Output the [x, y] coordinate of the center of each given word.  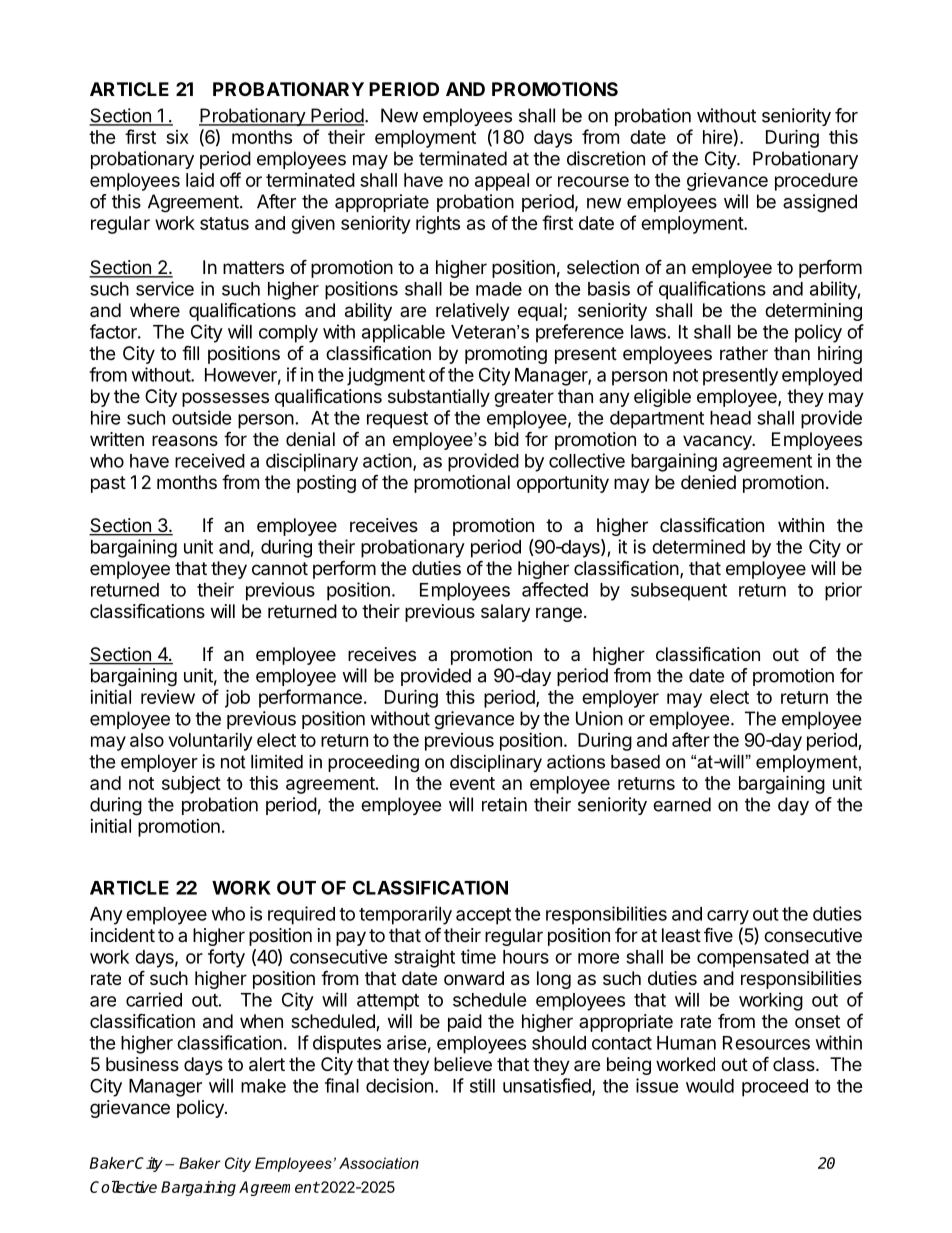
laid [200, 180]
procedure [816, 182]
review [168, 697]
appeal [502, 182]
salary [505, 613]
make [263, 1086]
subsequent [679, 592]
